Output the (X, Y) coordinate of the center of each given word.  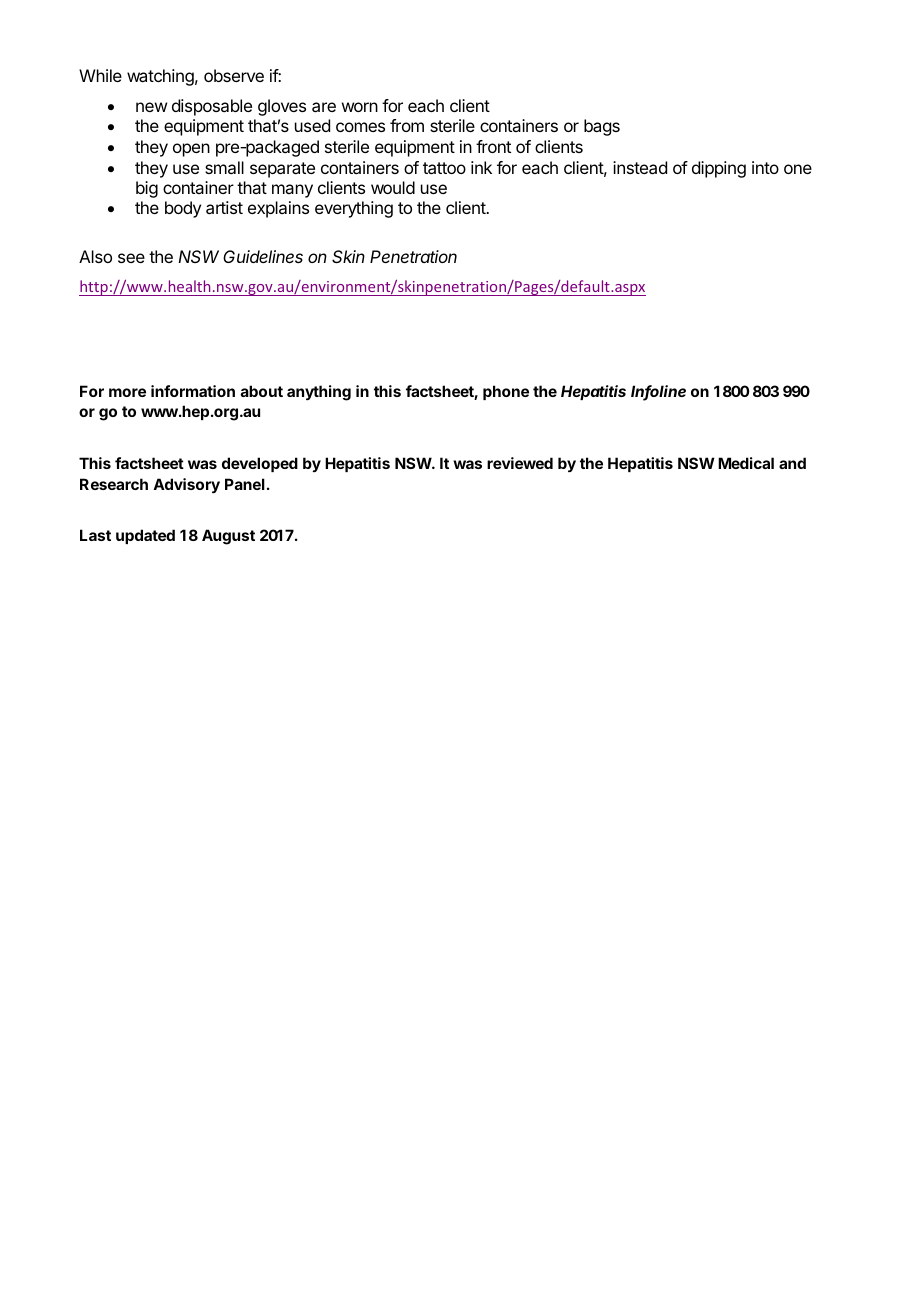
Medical (746, 463)
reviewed (520, 463)
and (792, 463)
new (151, 107)
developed (260, 464)
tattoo (444, 168)
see (131, 258)
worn (360, 107)
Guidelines (263, 256)
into (765, 167)
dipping (719, 169)
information (193, 391)
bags (602, 127)
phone (506, 392)
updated (145, 536)
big (147, 189)
